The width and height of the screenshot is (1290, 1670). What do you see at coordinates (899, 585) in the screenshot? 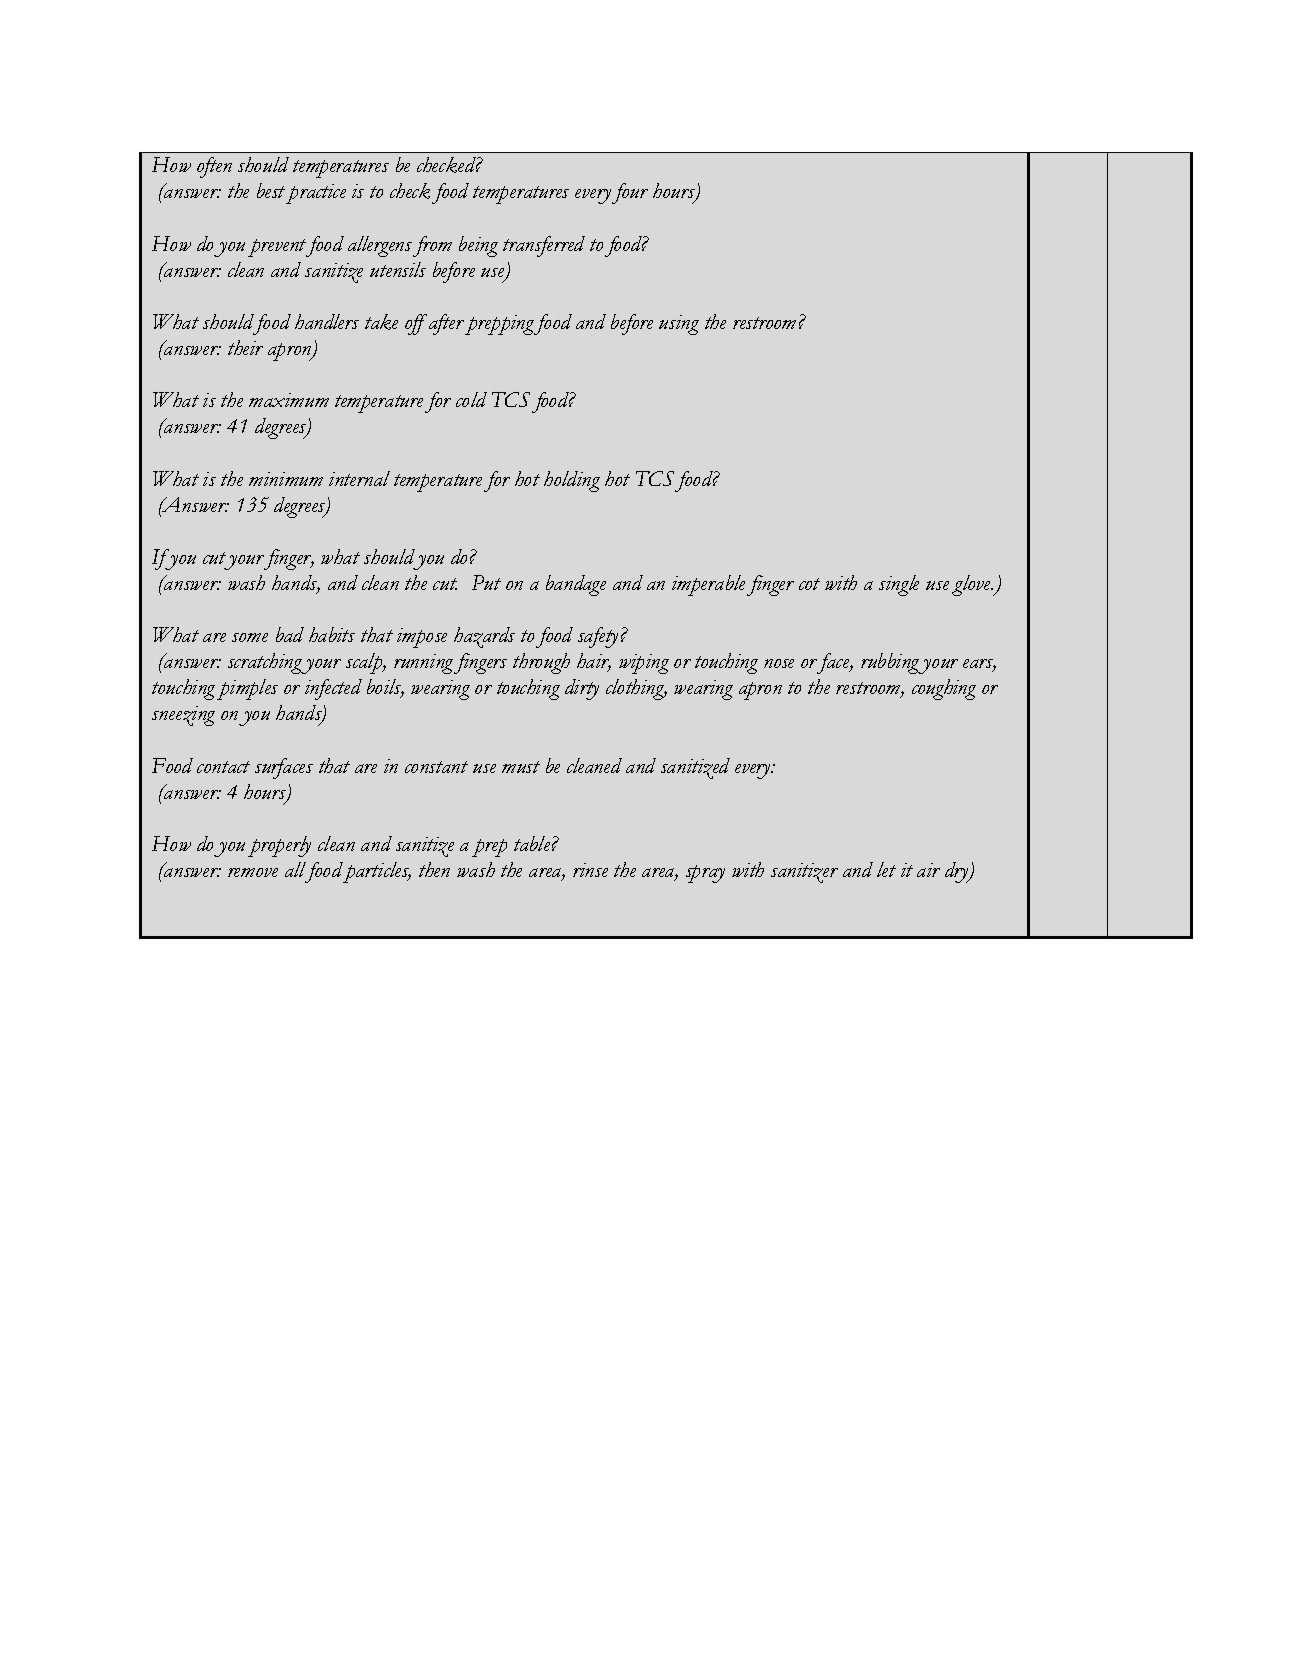
I see `single` at bounding box center [899, 585].
